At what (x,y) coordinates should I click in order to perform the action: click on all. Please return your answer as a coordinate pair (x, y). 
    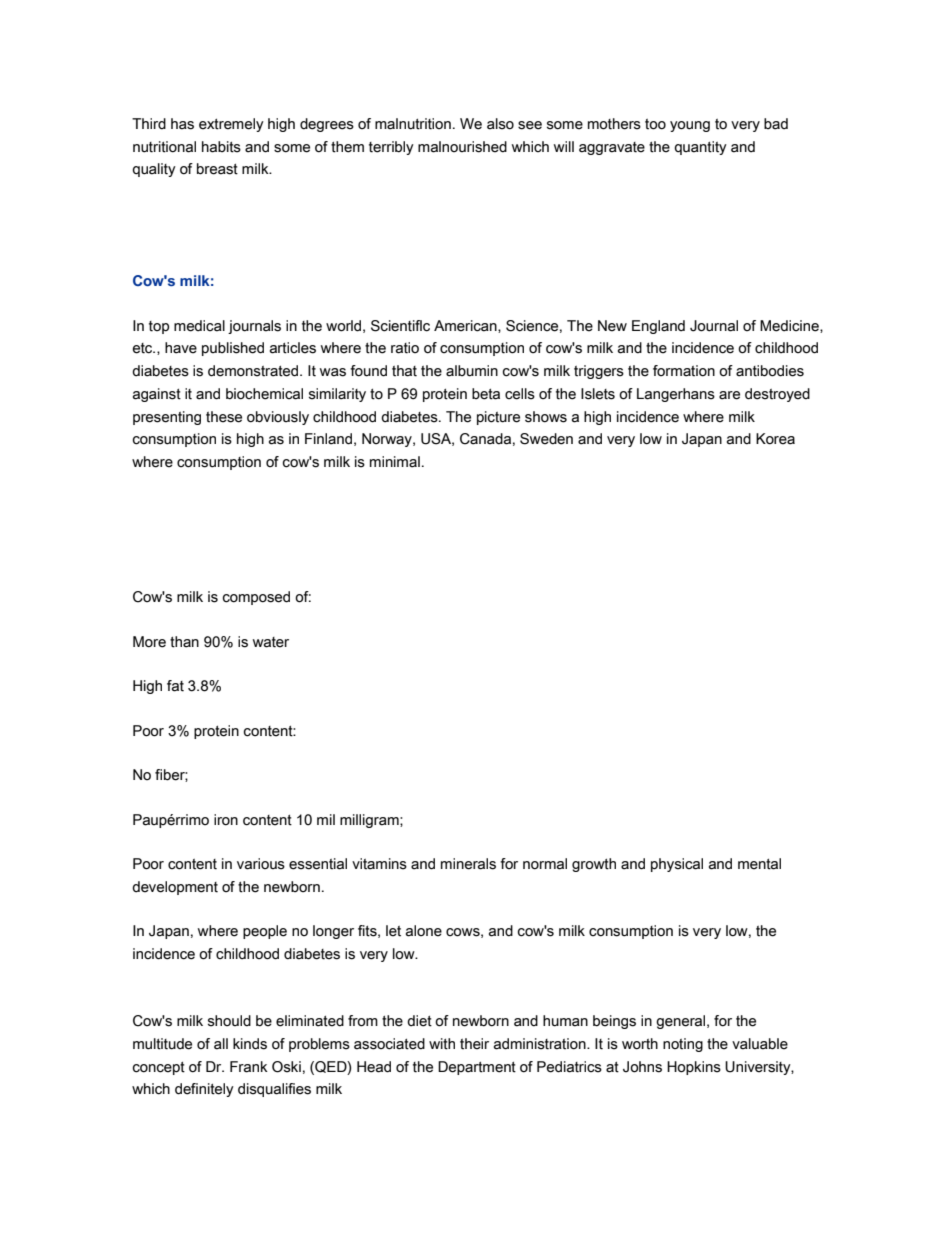
    Looking at the image, I should click on (221, 1044).
